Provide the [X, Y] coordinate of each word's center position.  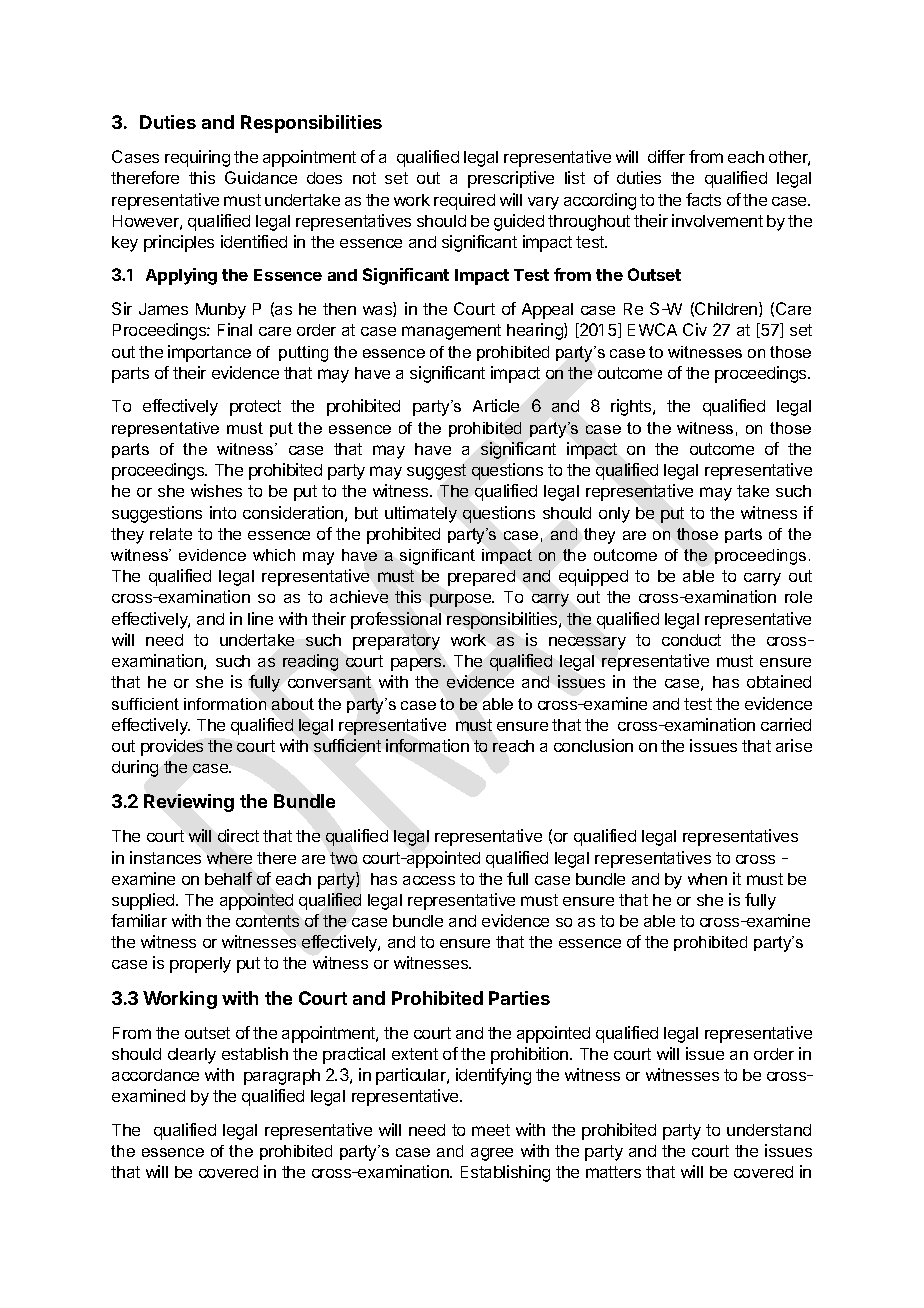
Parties [519, 998]
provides [172, 747]
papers [417, 664]
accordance [155, 1075]
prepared [481, 578]
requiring [197, 158]
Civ [695, 329]
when [707, 879]
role [798, 597]
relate [171, 534]
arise [794, 745]
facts [703, 199]
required [464, 201]
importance [209, 353]
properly [200, 965]
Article [496, 405]
